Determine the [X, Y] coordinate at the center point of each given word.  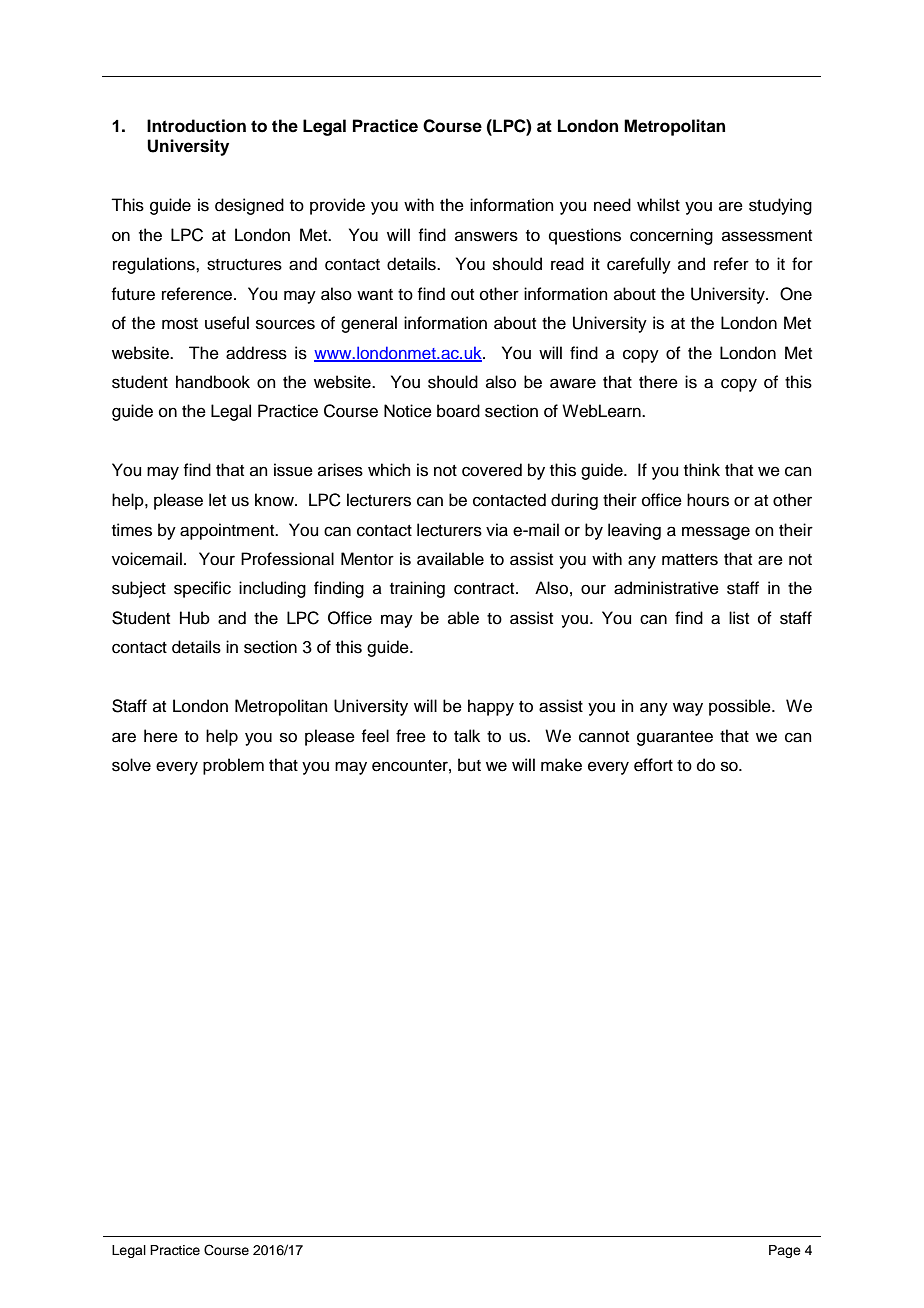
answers [486, 236]
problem [233, 766]
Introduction [196, 126]
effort [653, 765]
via [497, 530]
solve [131, 765]
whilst [658, 205]
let [217, 500]
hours [708, 500]
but [469, 765]
